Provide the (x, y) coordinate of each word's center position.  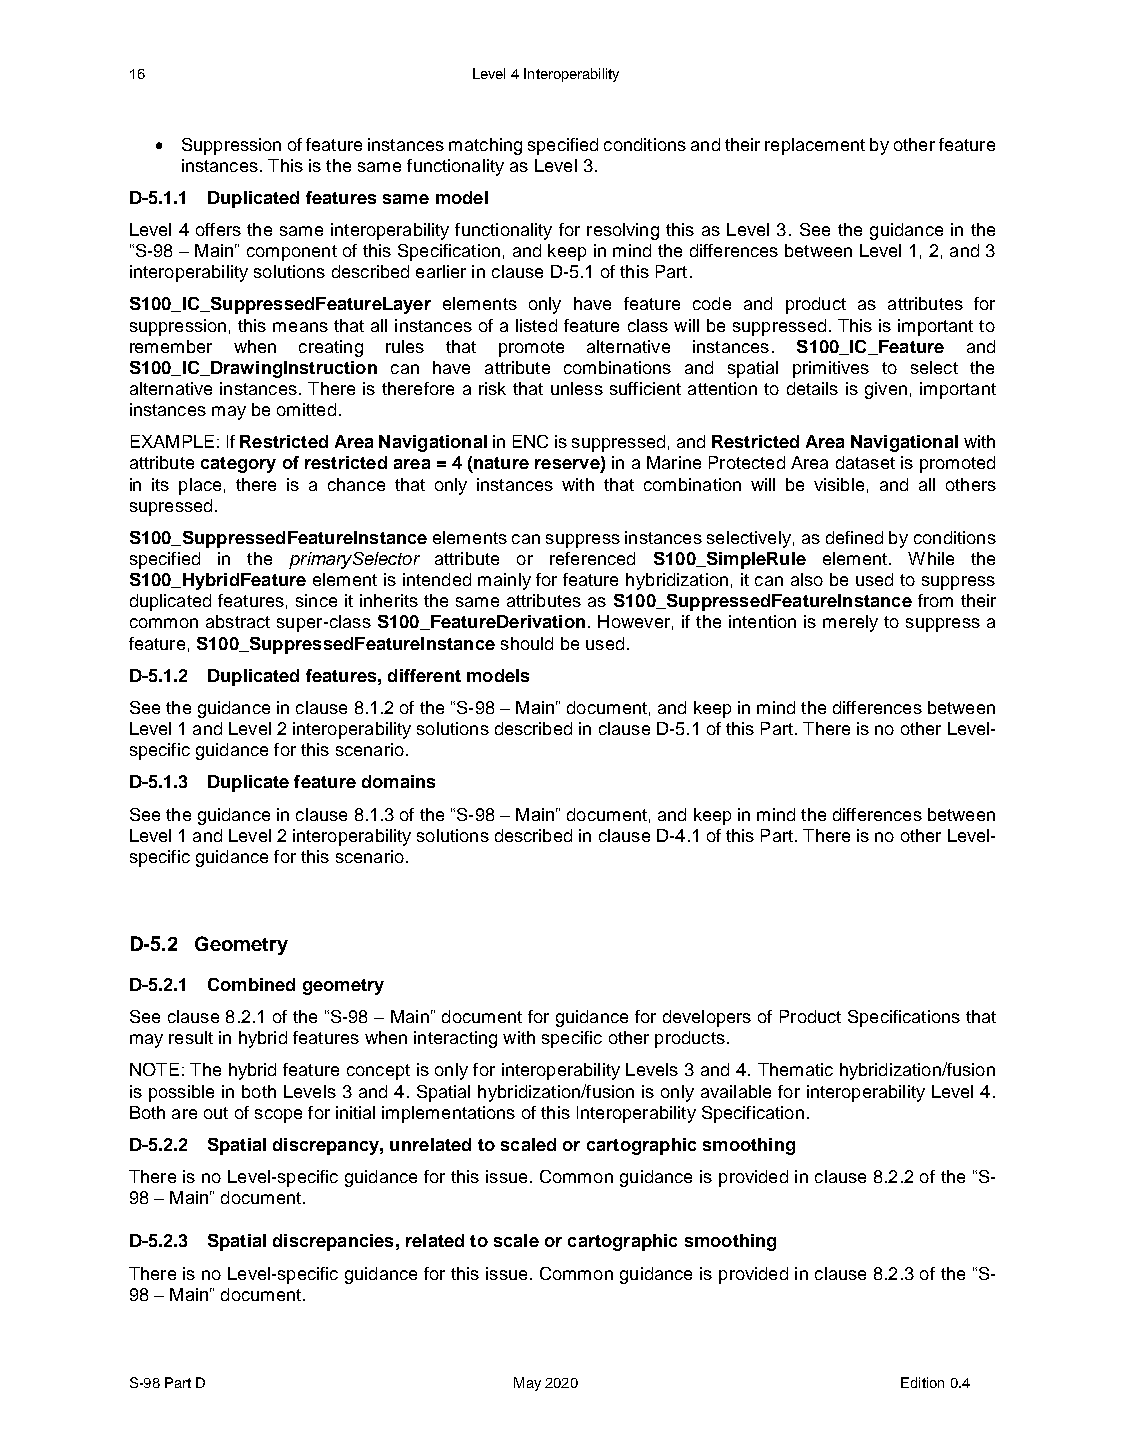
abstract (238, 621)
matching (485, 146)
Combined (251, 984)
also (807, 579)
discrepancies (333, 1242)
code (712, 303)
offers (218, 229)
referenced (592, 558)
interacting (455, 1039)
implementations (448, 1114)
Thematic (795, 1069)
